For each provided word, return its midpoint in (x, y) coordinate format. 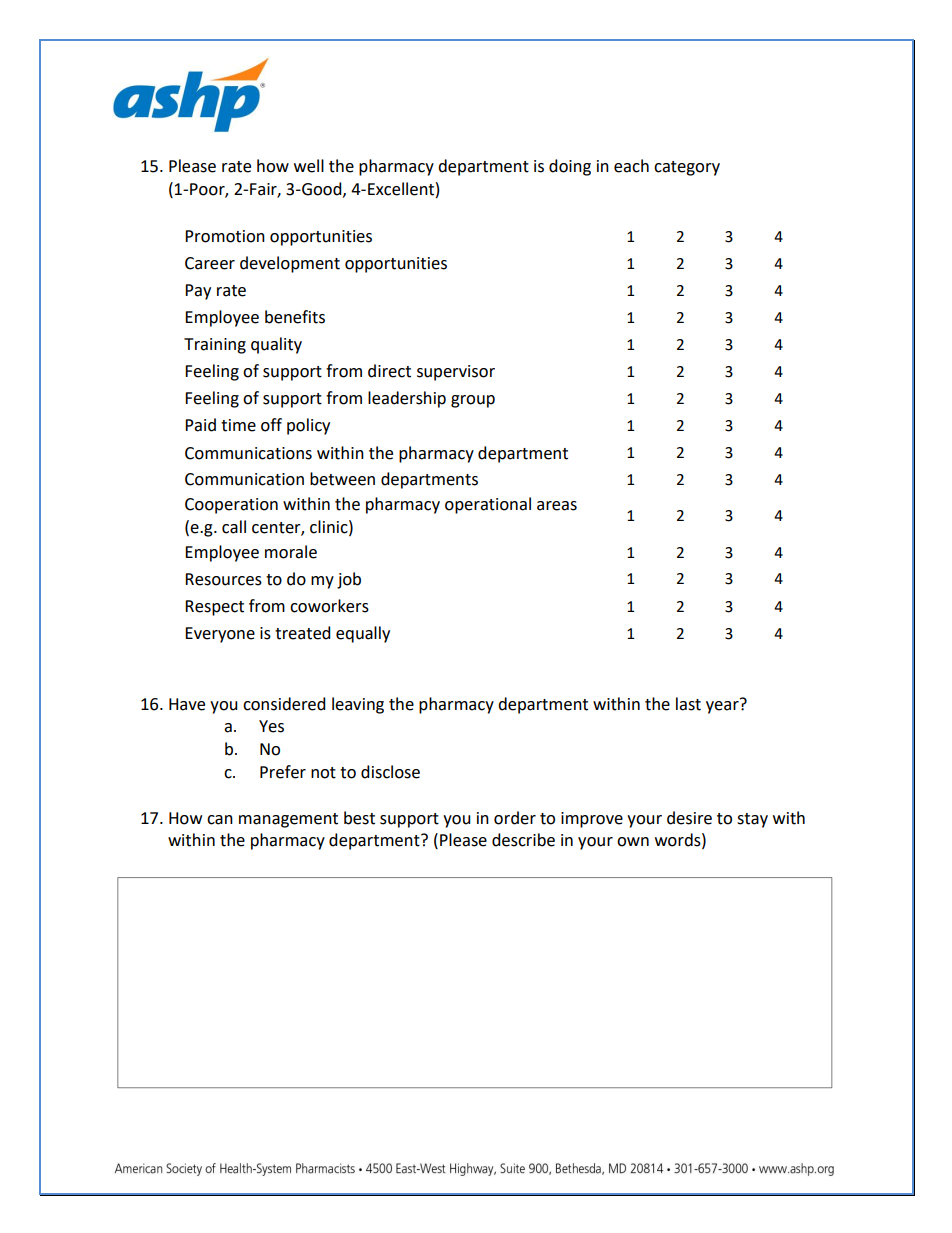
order (515, 818)
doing (570, 167)
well (309, 166)
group (473, 401)
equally (363, 634)
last (688, 704)
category (687, 168)
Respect (214, 608)
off (271, 425)
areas (557, 506)
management (288, 820)
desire (689, 818)
